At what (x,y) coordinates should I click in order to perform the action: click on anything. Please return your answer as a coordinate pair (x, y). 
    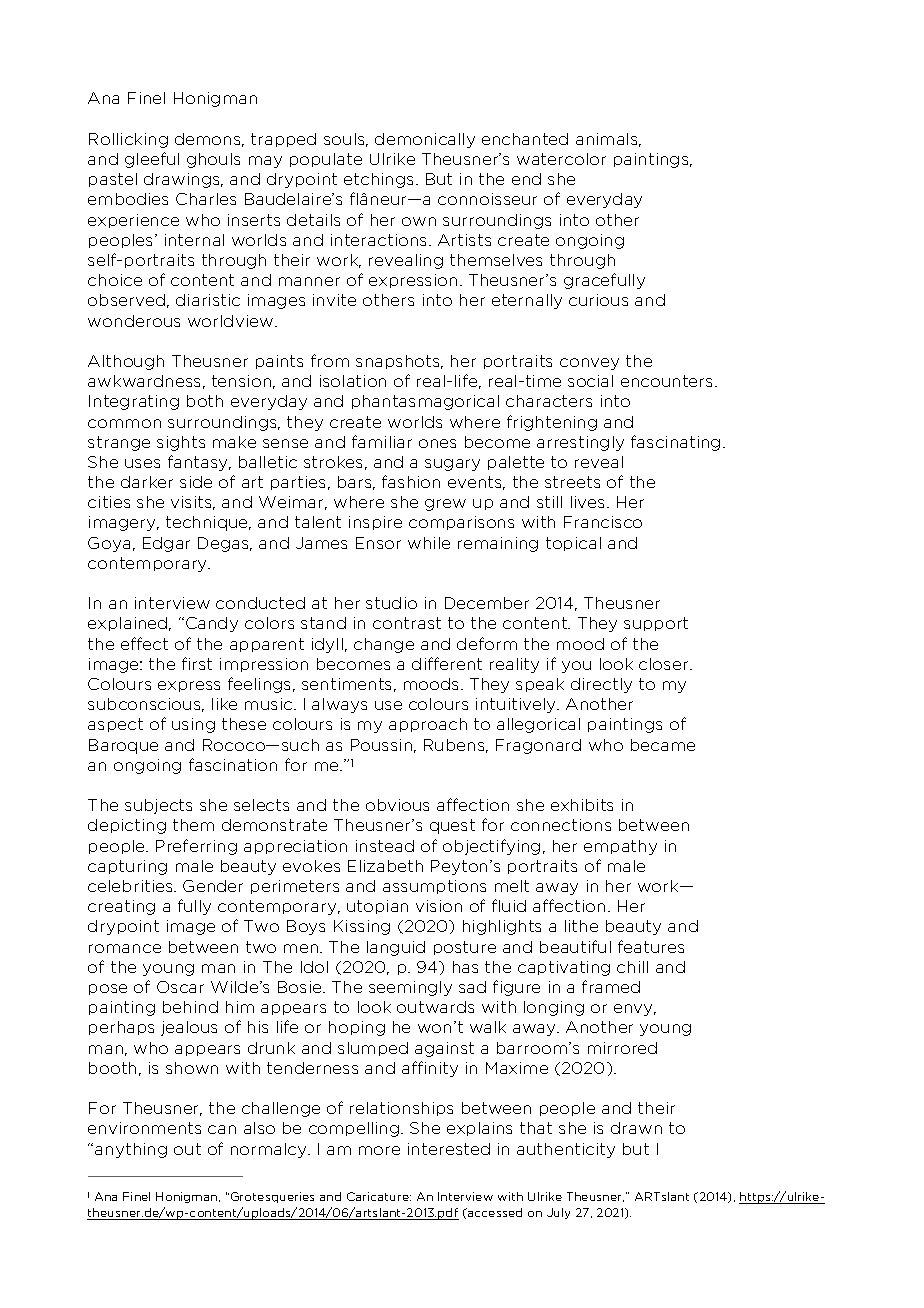
    Looking at the image, I should click on (131, 1150).
